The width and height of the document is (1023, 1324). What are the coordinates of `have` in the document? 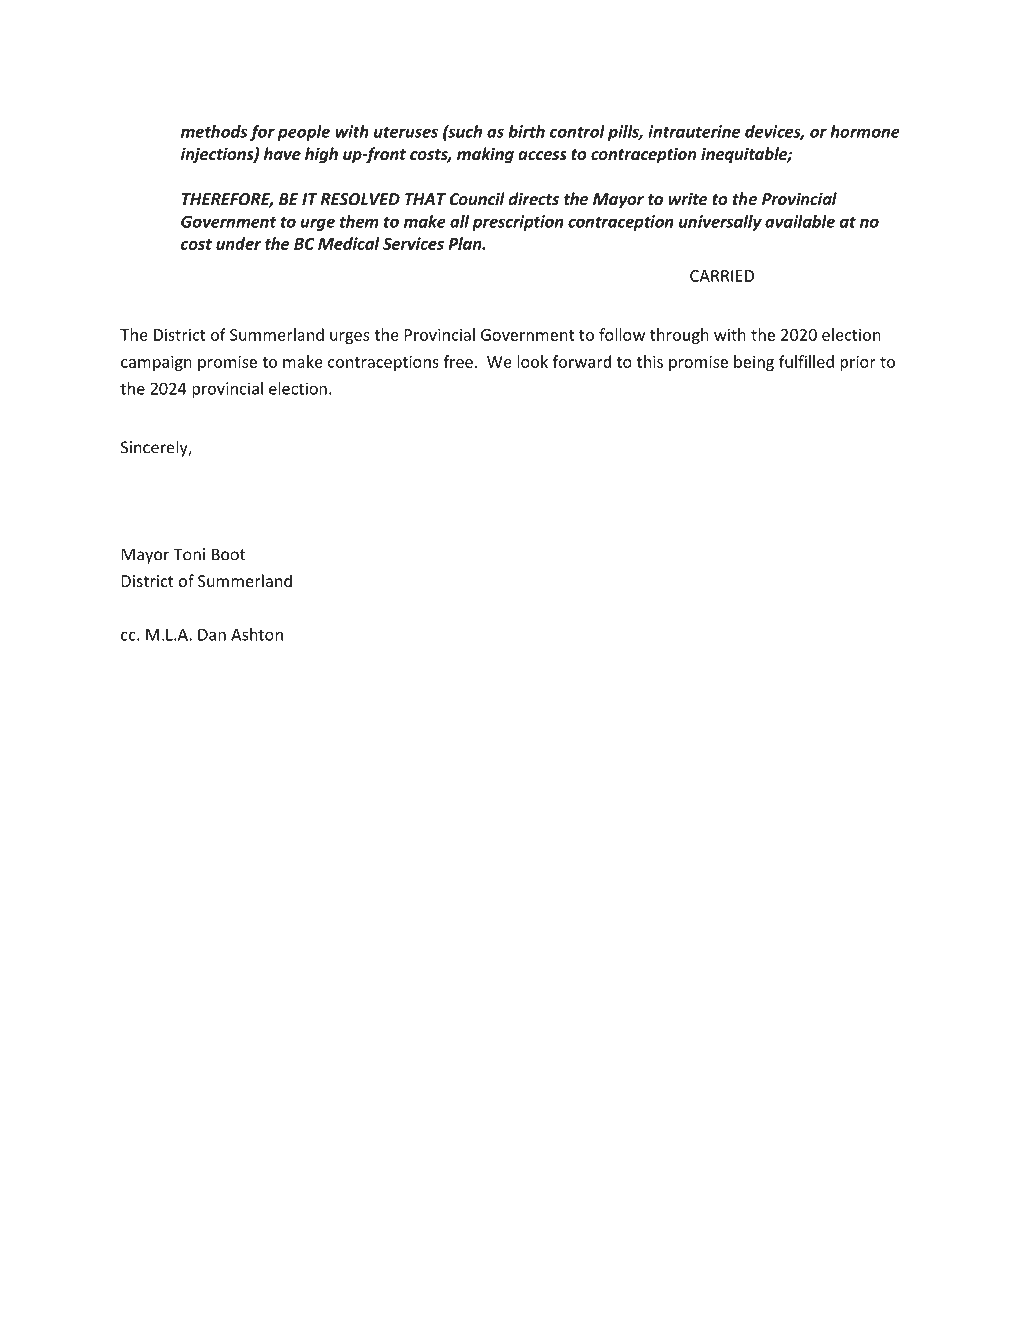 It's located at (282, 153).
